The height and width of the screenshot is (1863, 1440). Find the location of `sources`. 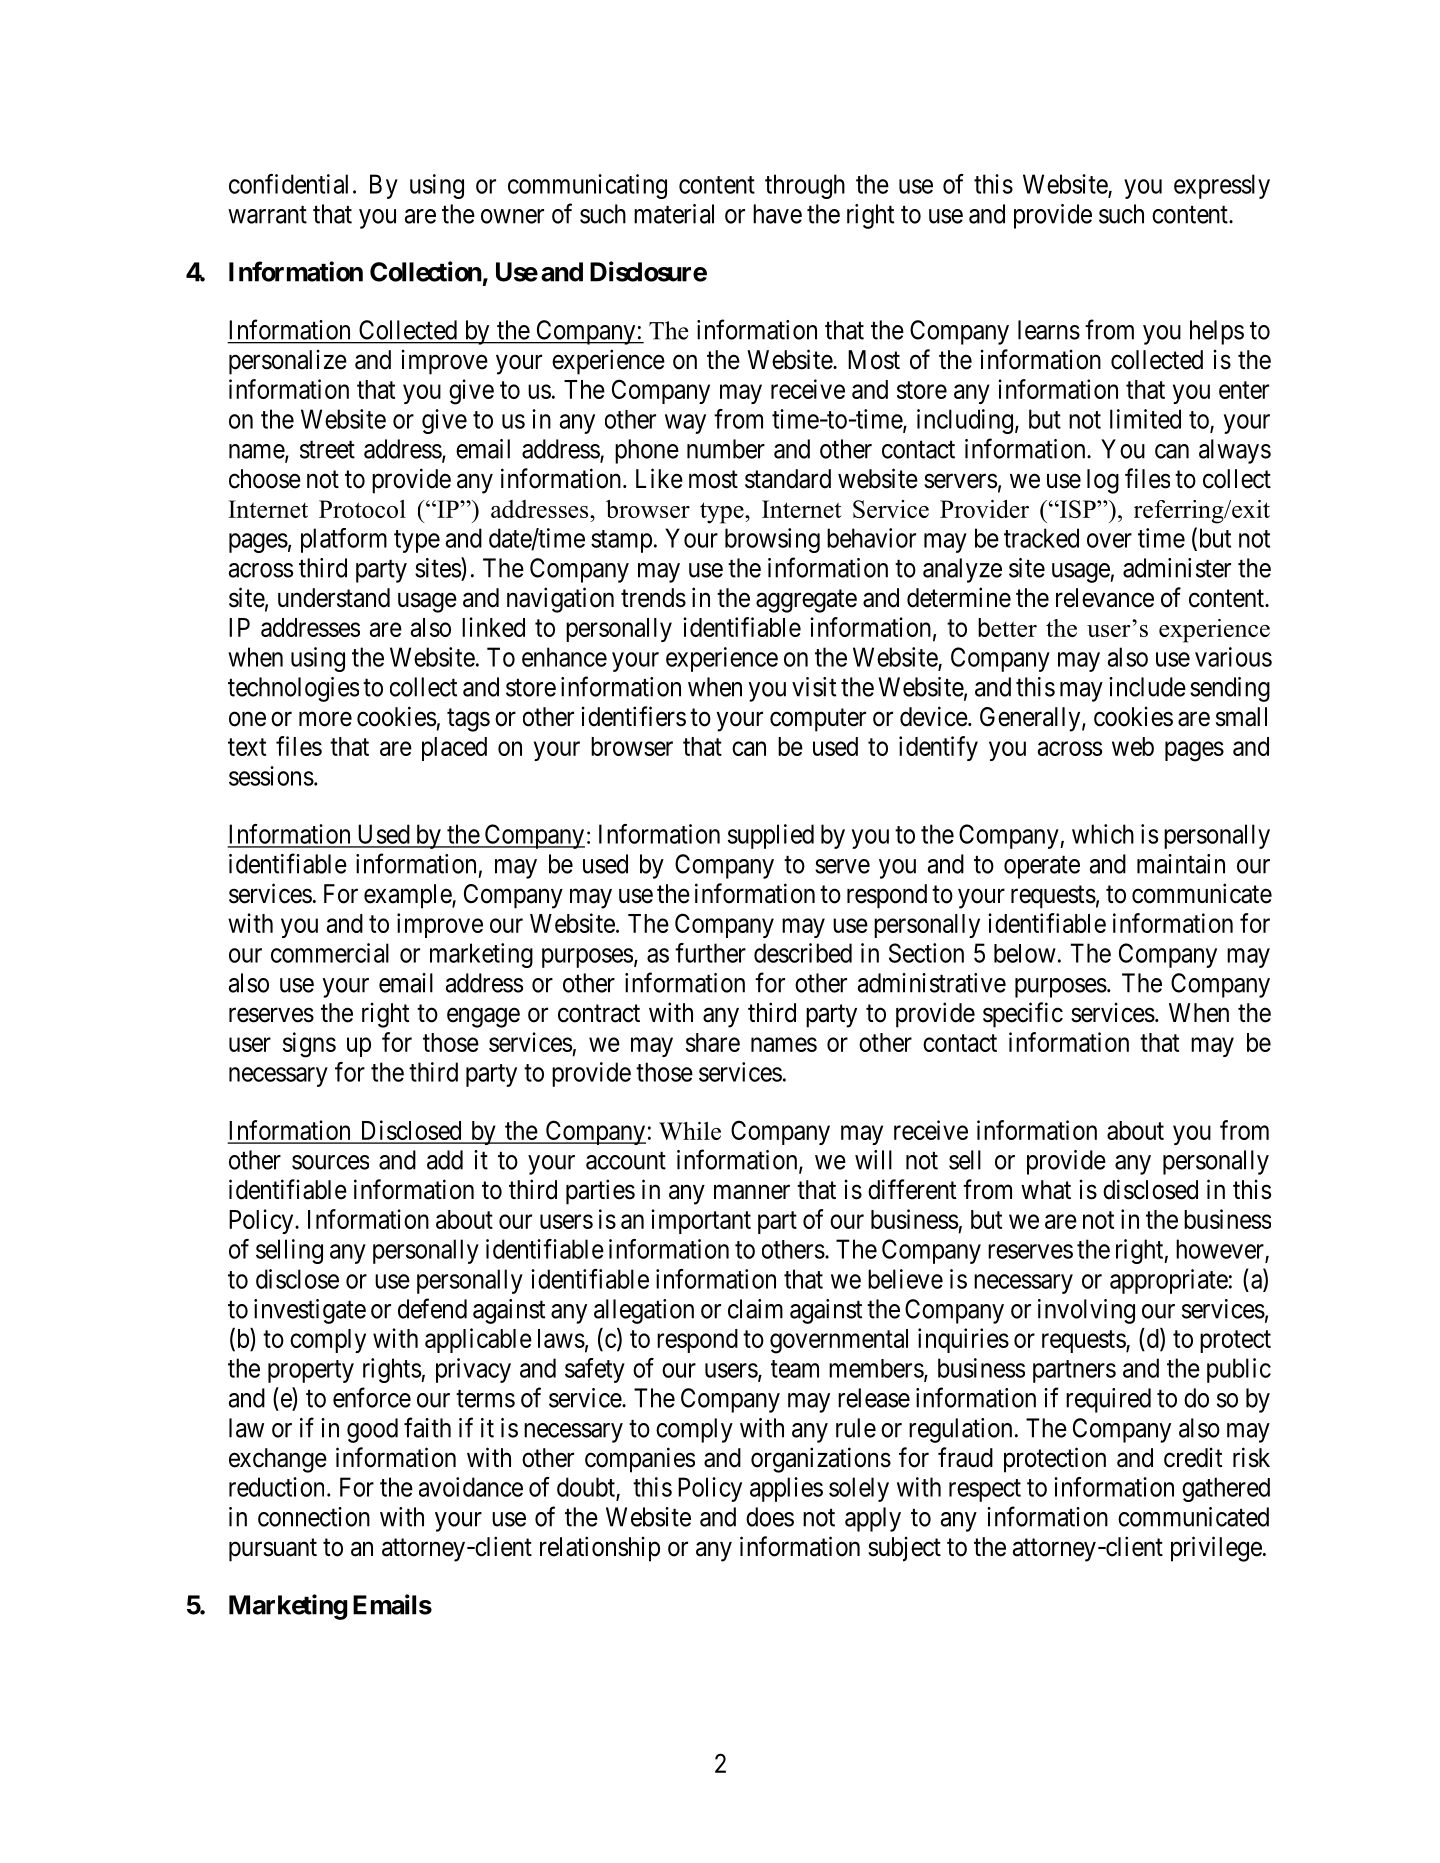

sources is located at coordinates (330, 1162).
